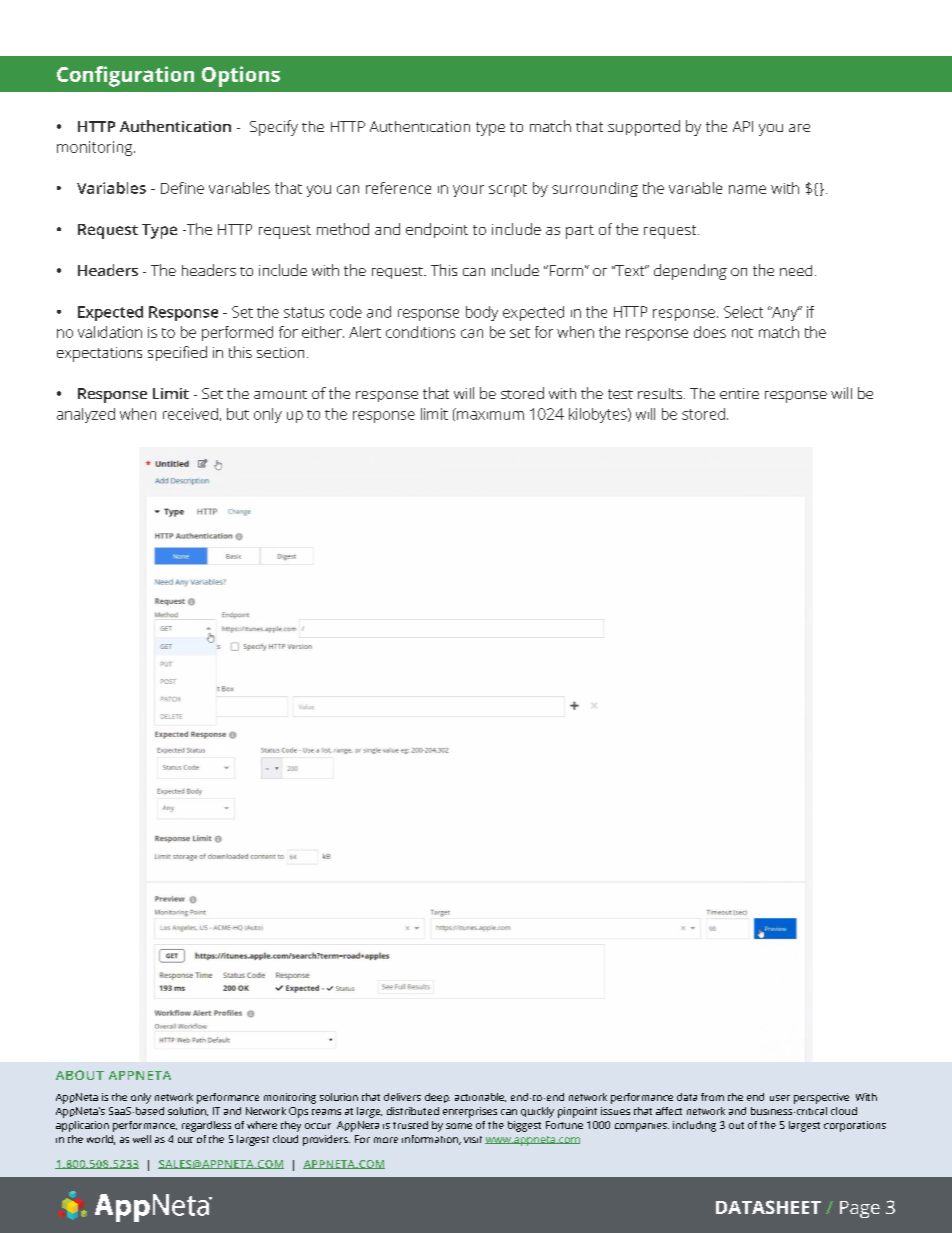  Describe the element at coordinates (473, 1139) in the document. I see `visit` at that location.
